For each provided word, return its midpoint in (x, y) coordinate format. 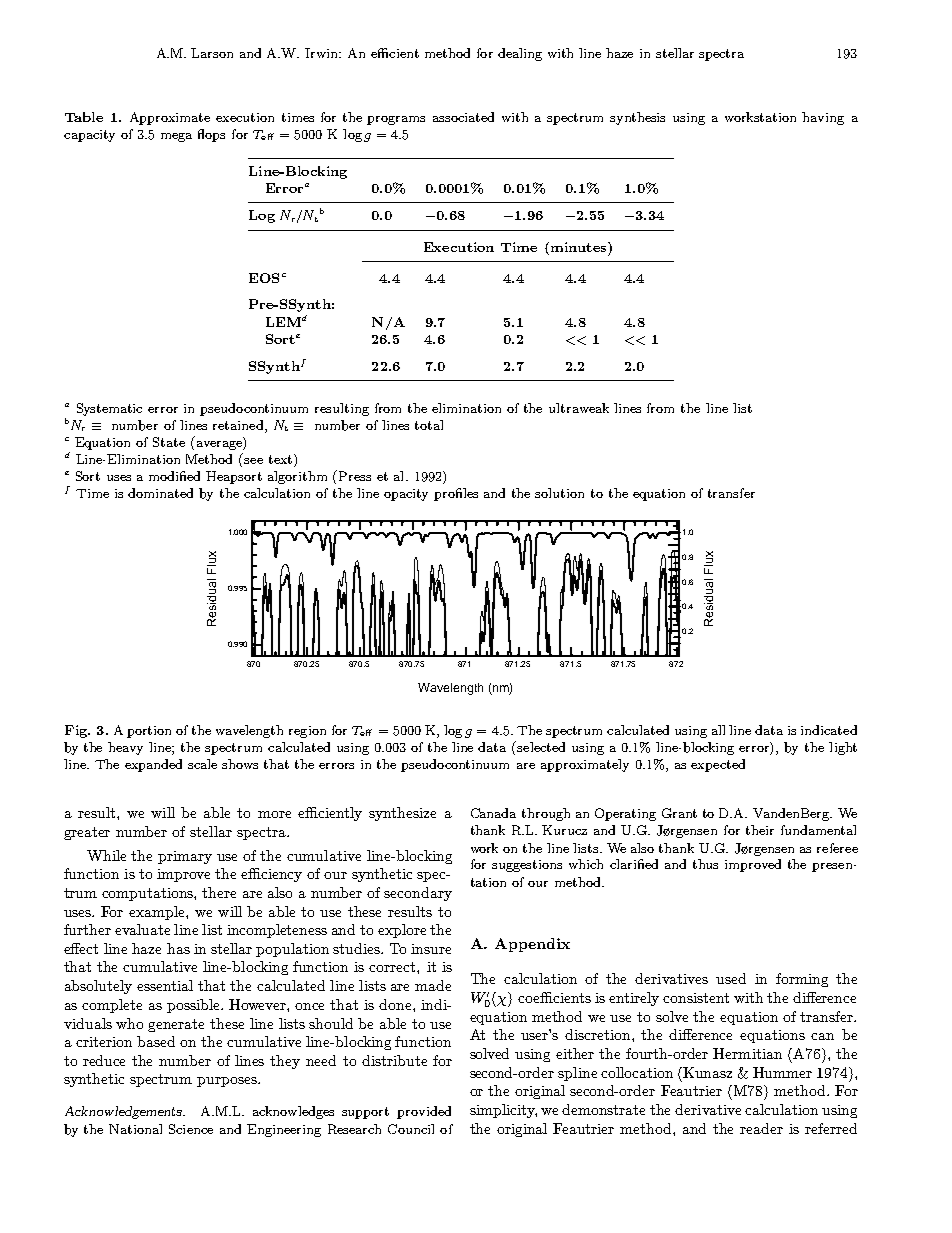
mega (176, 137)
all (718, 730)
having (823, 118)
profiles (456, 494)
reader (761, 1128)
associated (463, 117)
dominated (160, 493)
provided (424, 1112)
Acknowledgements (125, 1112)
